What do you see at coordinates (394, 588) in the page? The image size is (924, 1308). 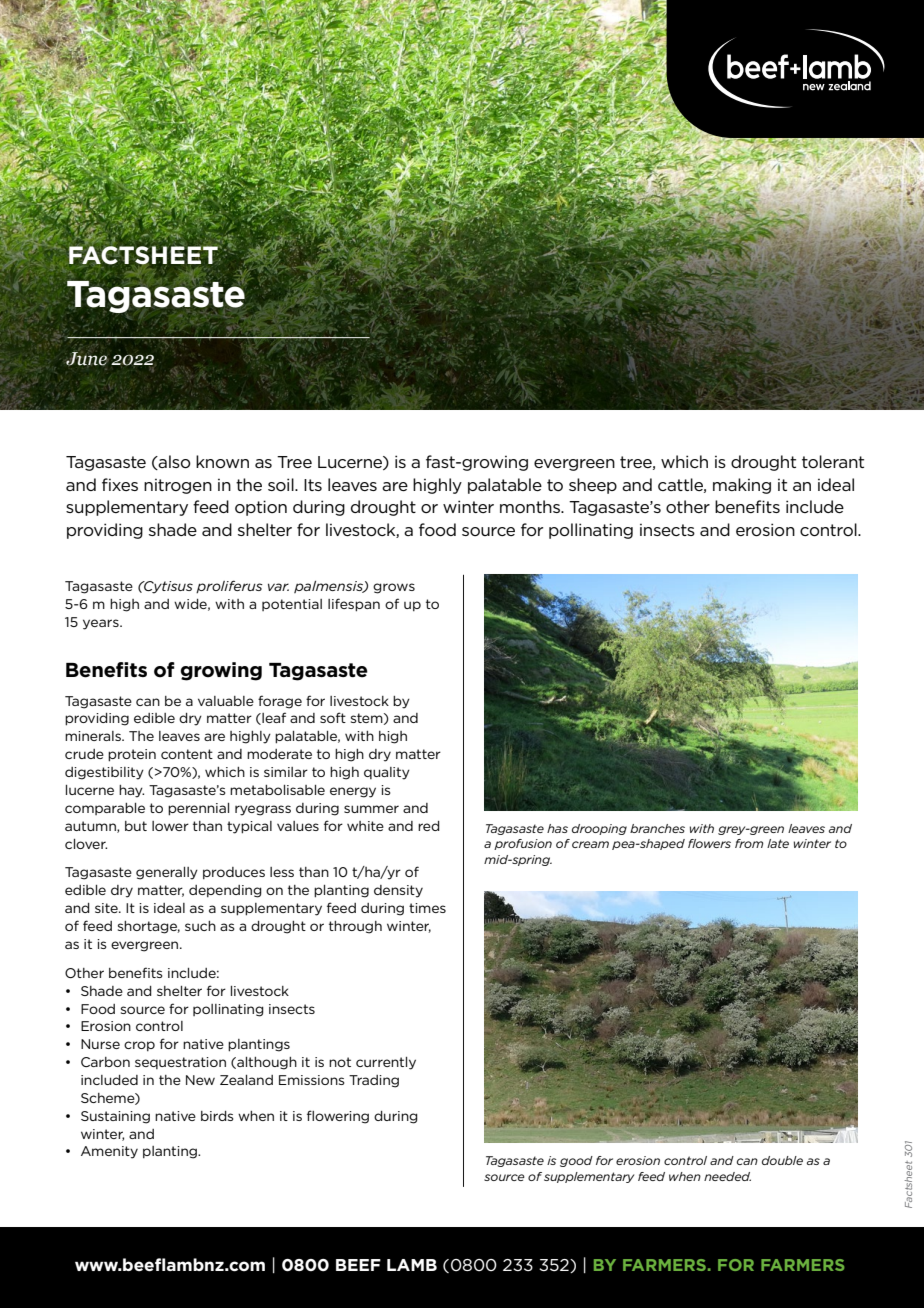 I see `grows` at bounding box center [394, 588].
